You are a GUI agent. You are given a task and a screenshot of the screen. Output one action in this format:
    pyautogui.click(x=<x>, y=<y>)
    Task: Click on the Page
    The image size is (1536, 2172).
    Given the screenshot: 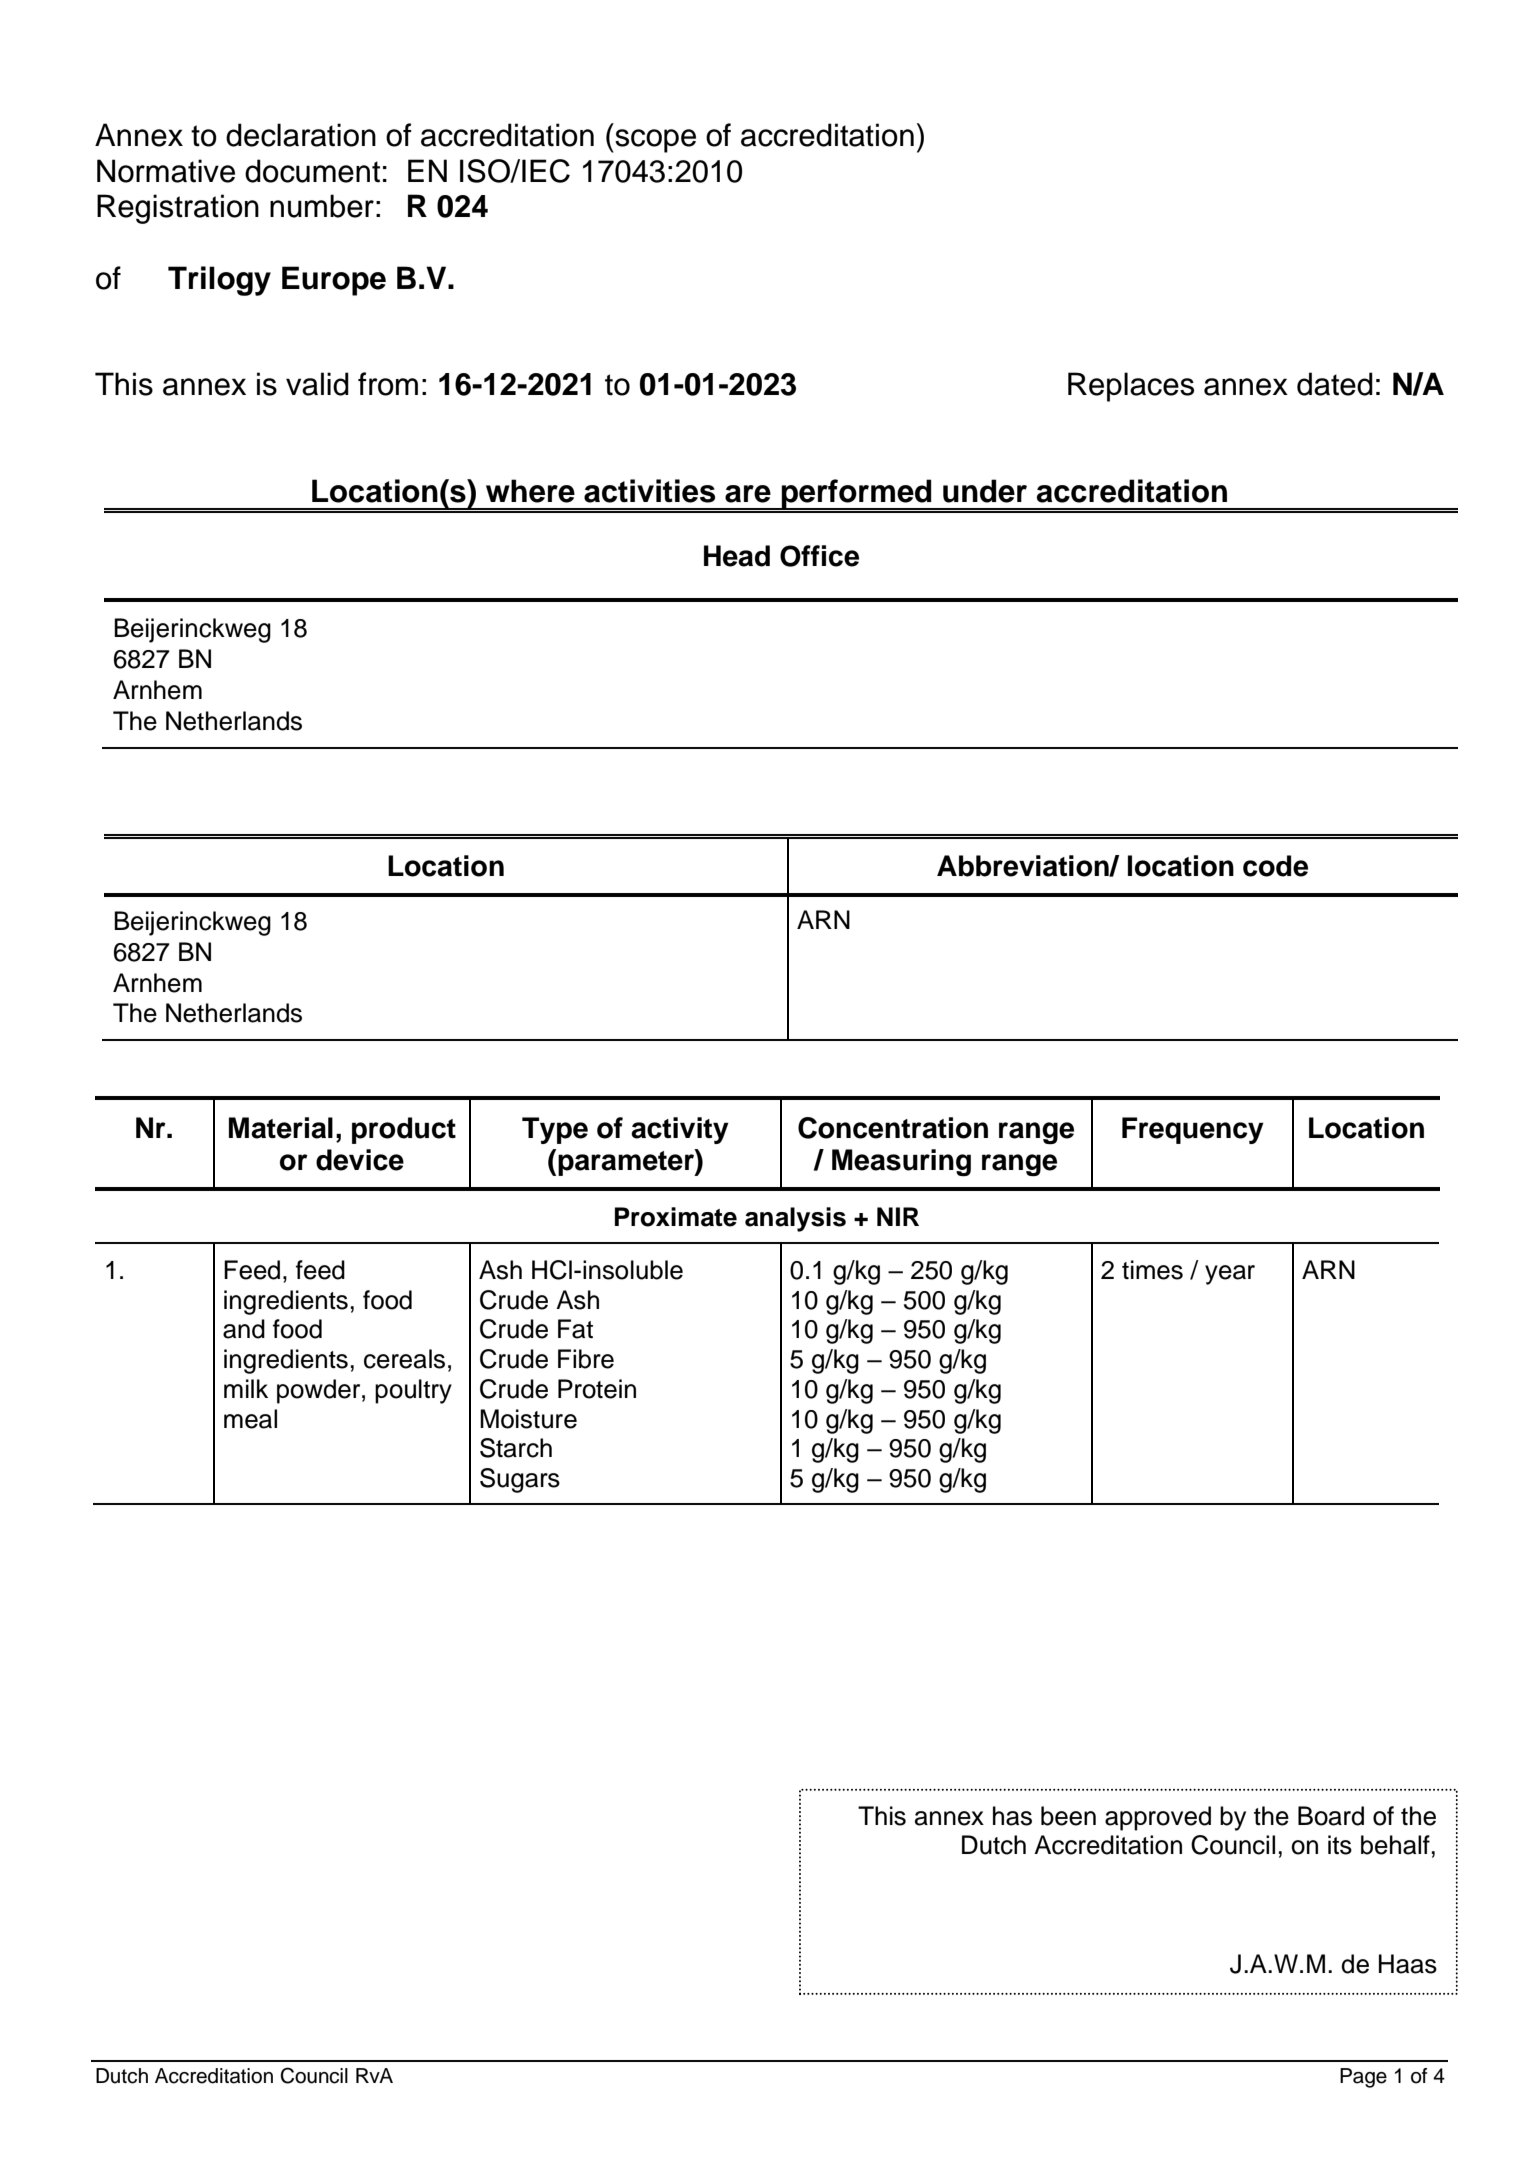 What is the action you would take?
    pyautogui.click(x=1363, y=2078)
